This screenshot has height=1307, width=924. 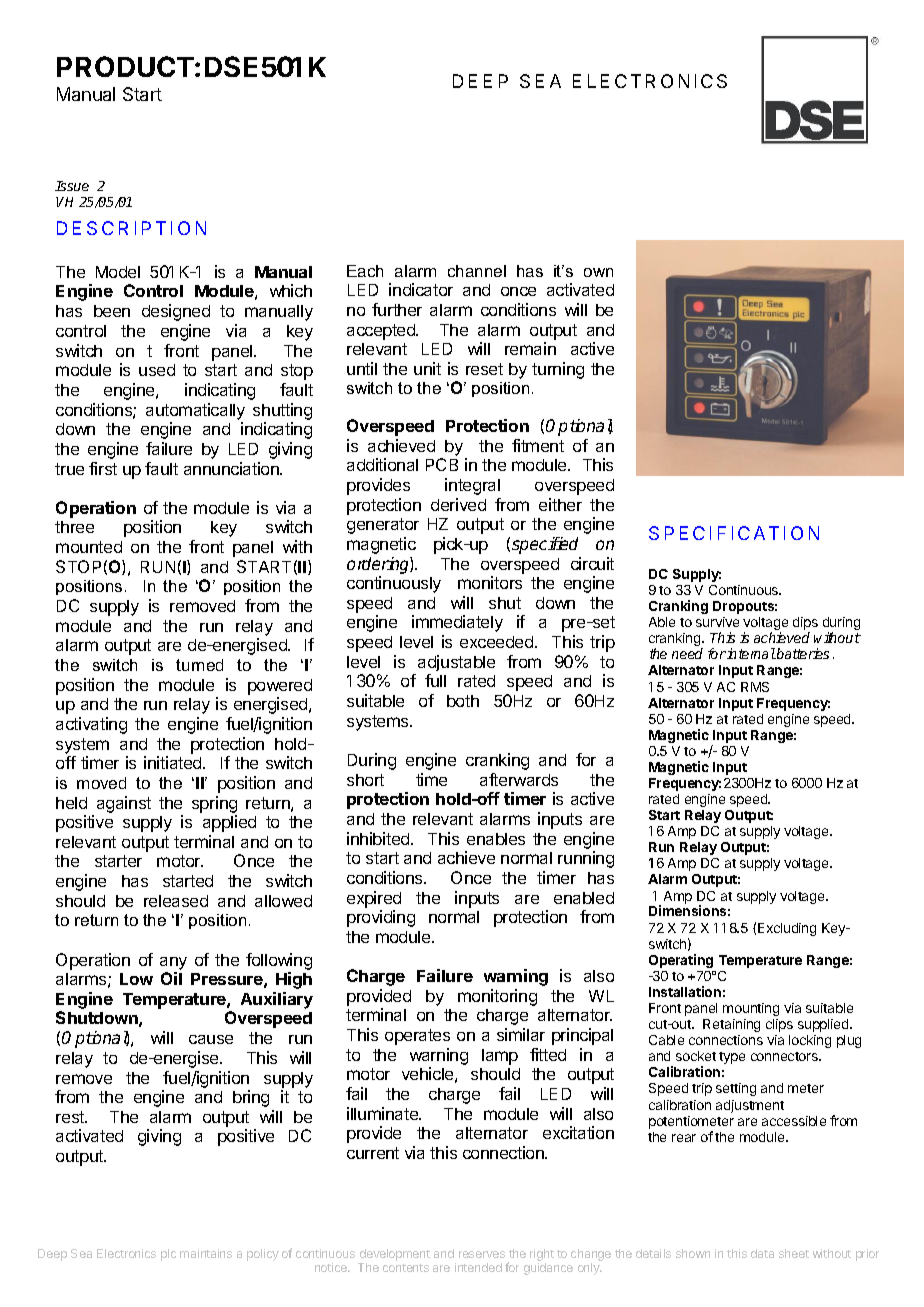 I want to click on integral, so click(x=472, y=486).
